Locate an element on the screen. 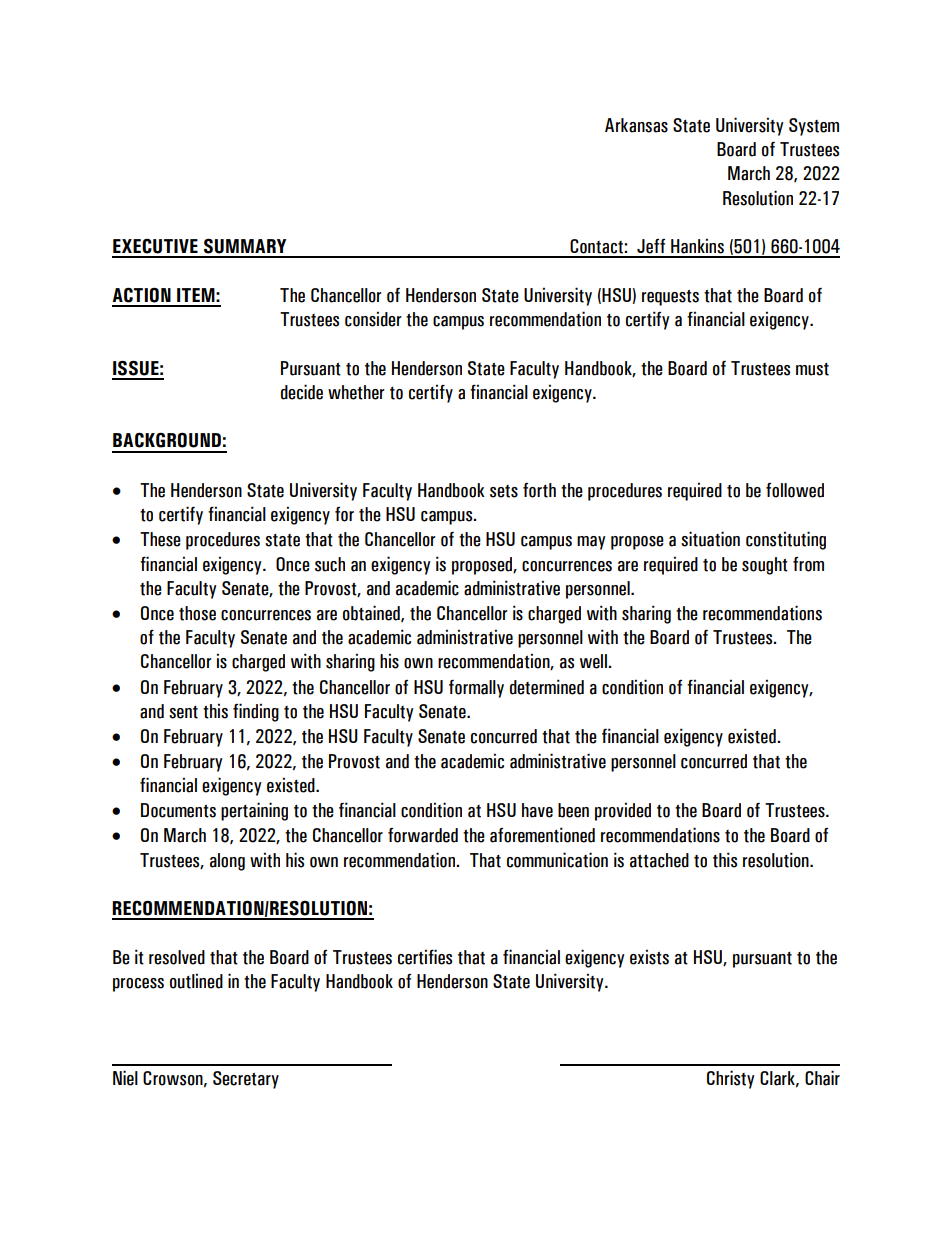 The width and height of the screenshot is (952, 1233). Arkansas is located at coordinates (636, 125).
